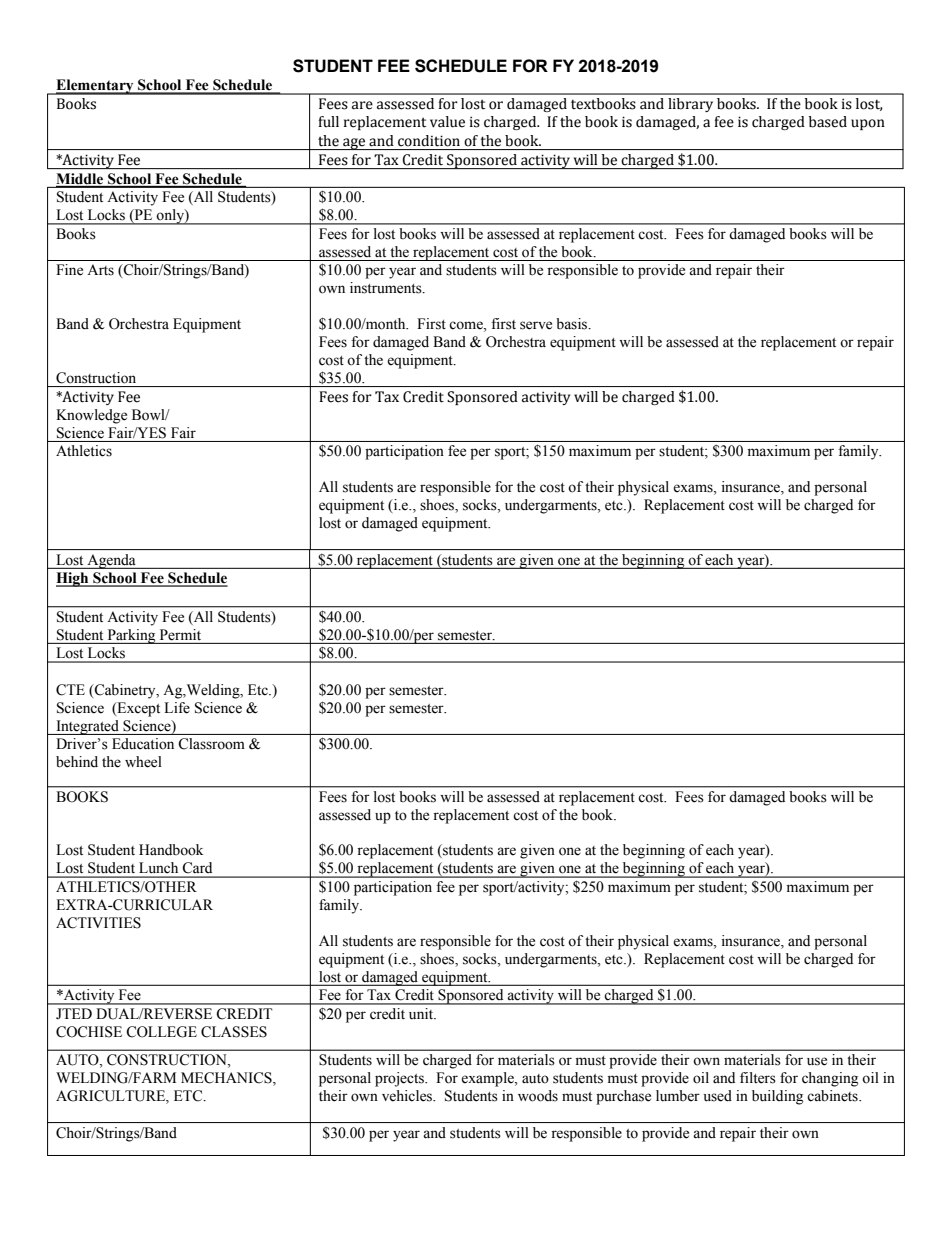 This image has width=952, height=1233. Describe the element at coordinates (143, 762) in the image. I see `wheel` at that location.
